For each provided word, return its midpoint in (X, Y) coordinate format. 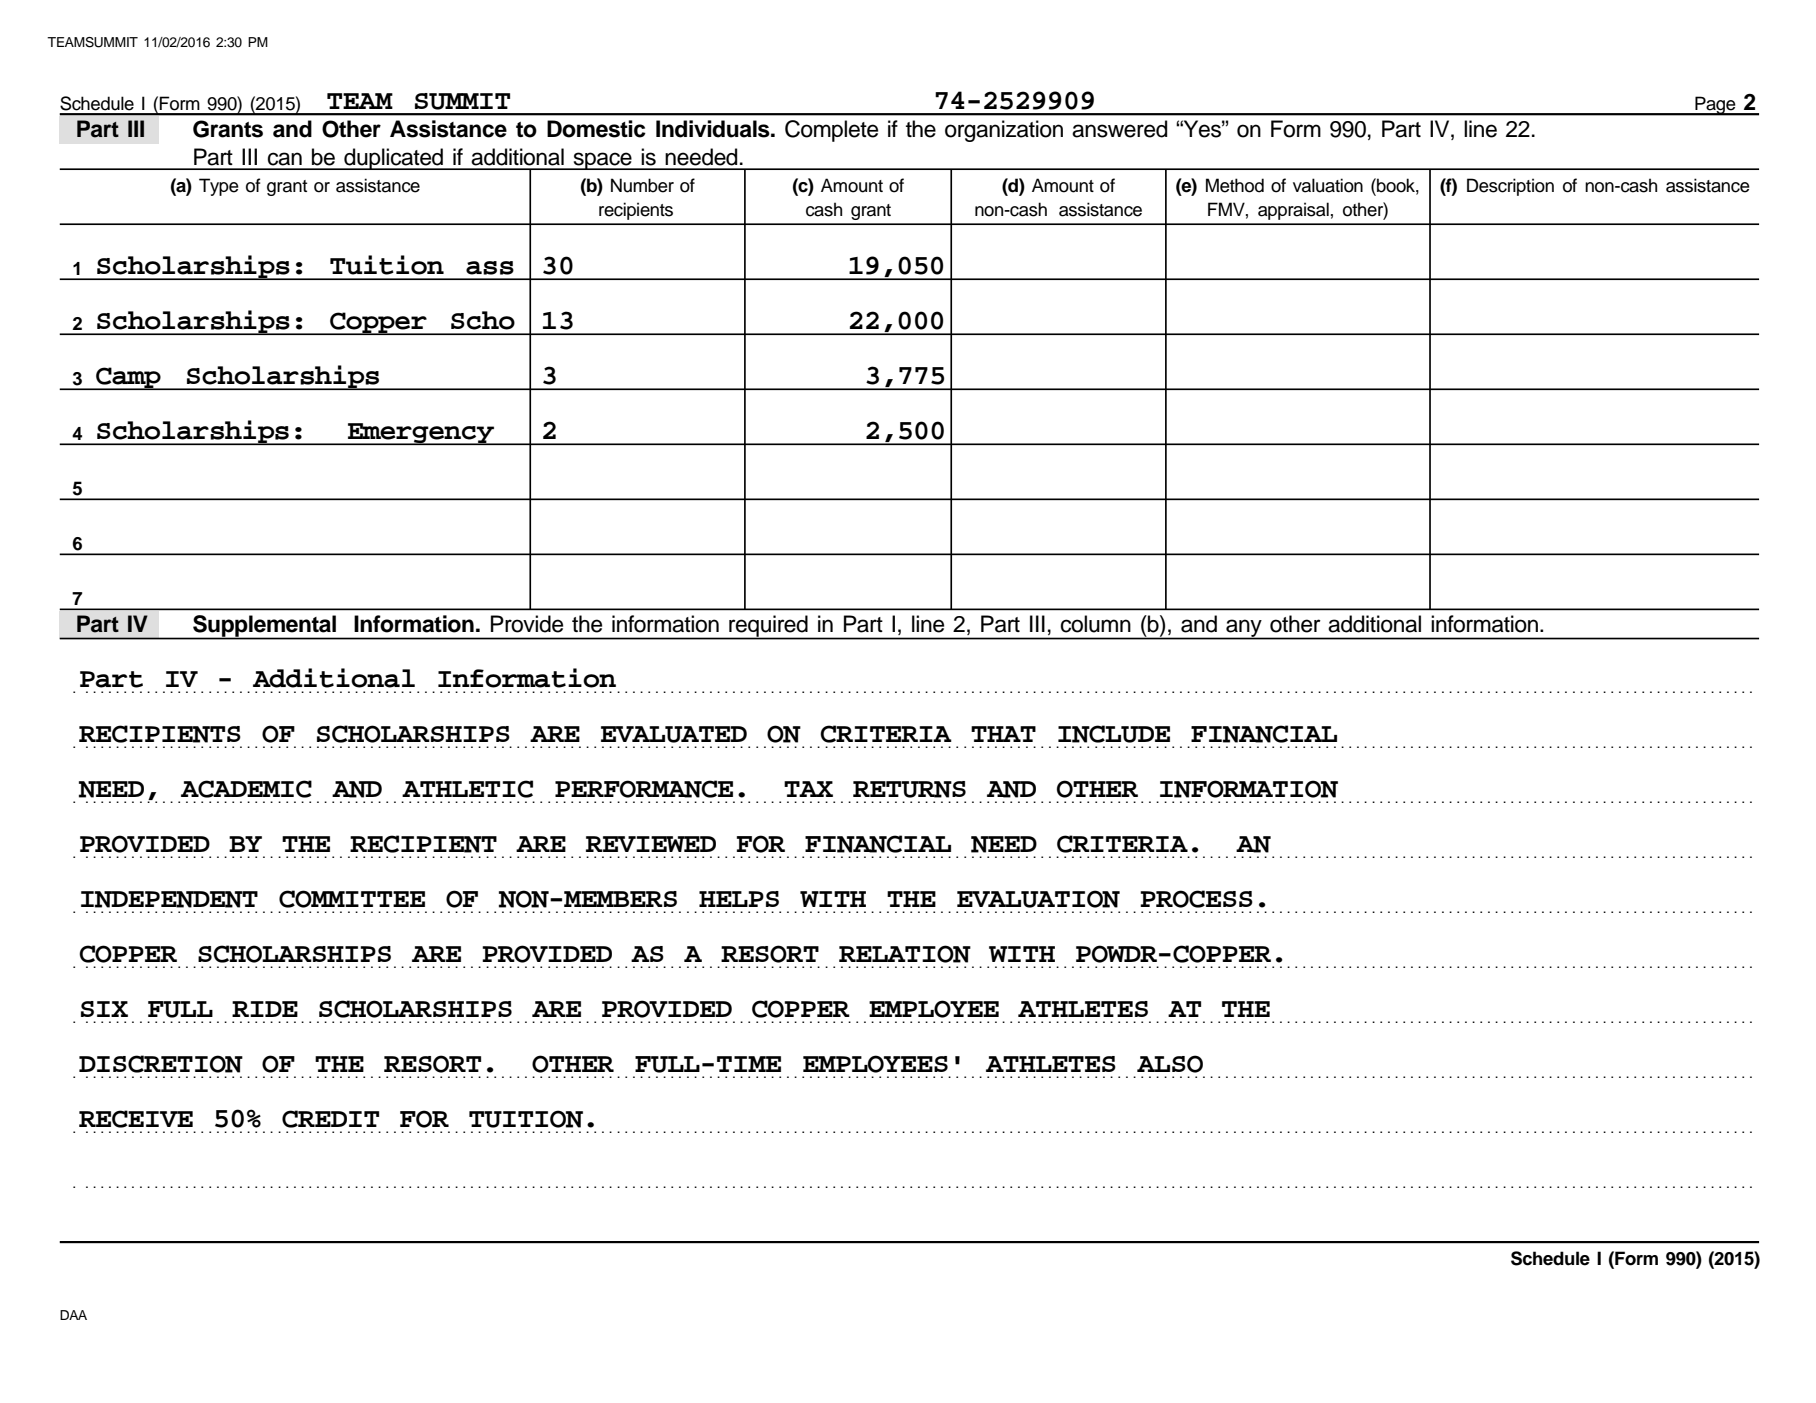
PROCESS (1196, 899)
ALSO (1170, 1064)
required (768, 627)
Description (1510, 187)
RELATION (905, 954)
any (1244, 629)
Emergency (421, 434)
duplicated (394, 159)
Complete (831, 131)
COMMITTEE (352, 899)
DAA (73, 1315)
